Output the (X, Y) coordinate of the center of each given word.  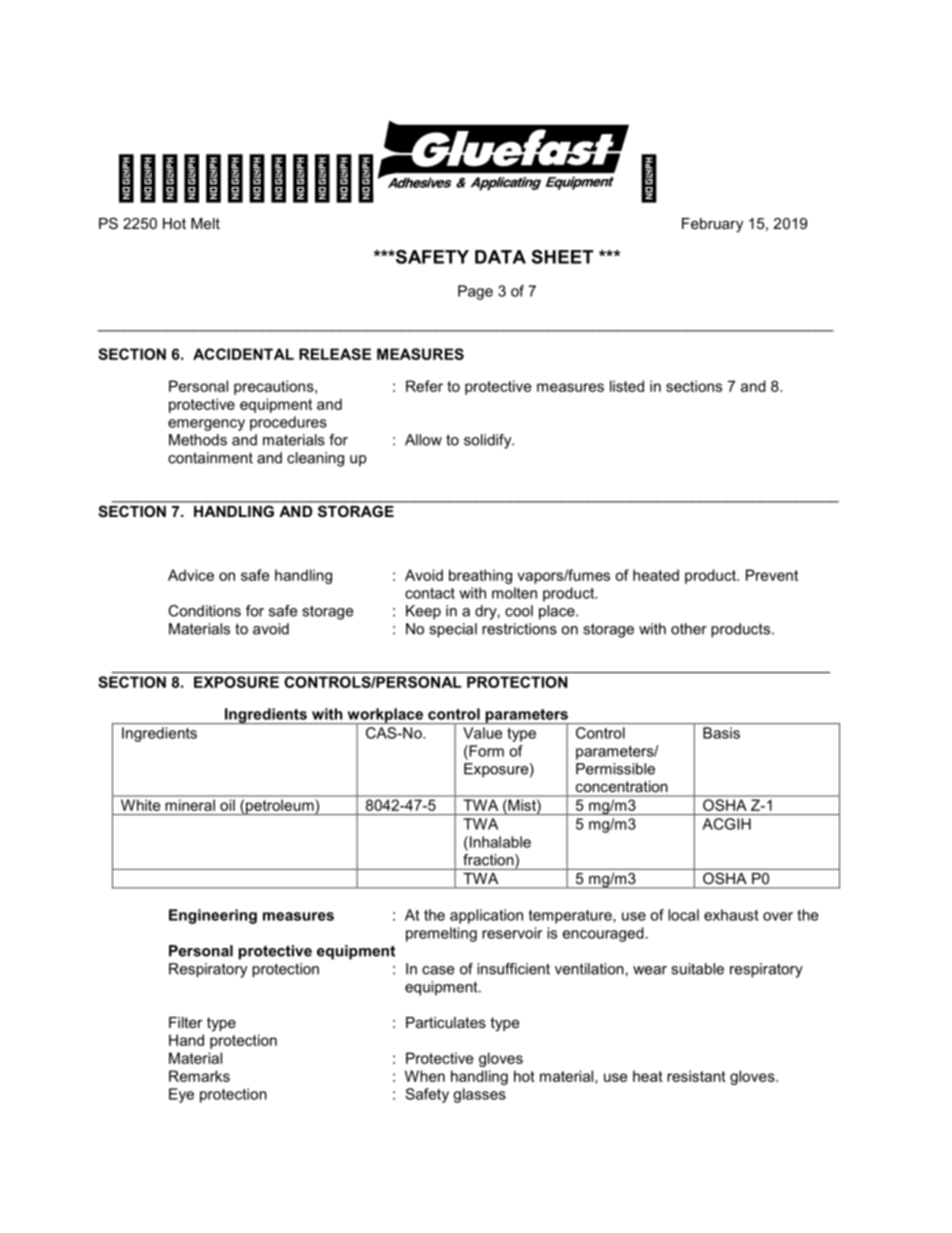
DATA (500, 257)
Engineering (213, 916)
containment (210, 458)
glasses (479, 1095)
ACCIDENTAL (243, 354)
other (689, 629)
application (486, 916)
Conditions (204, 611)
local (683, 915)
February (712, 225)
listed (627, 386)
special (453, 630)
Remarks (199, 1076)
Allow (423, 440)
